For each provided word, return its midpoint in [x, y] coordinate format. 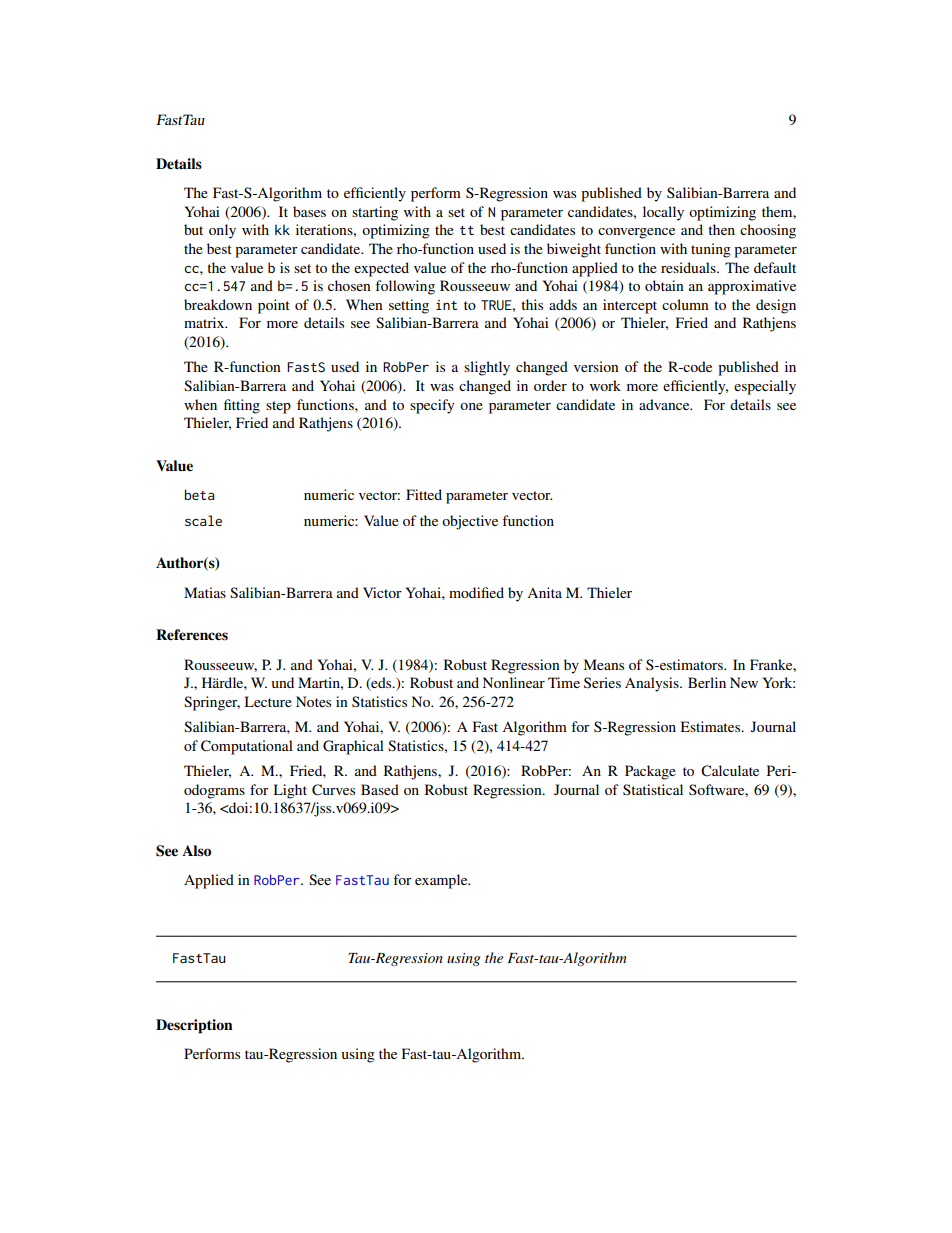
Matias [205, 592]
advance [665, 404]
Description [194, 1026]
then [721, 229]
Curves [333, 790]
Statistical [653, 789]
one [471, 406]
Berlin [707, 682]
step [278, 407]
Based [380, 789]
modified [476, 592]
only [222, 231]
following [405, 287]
